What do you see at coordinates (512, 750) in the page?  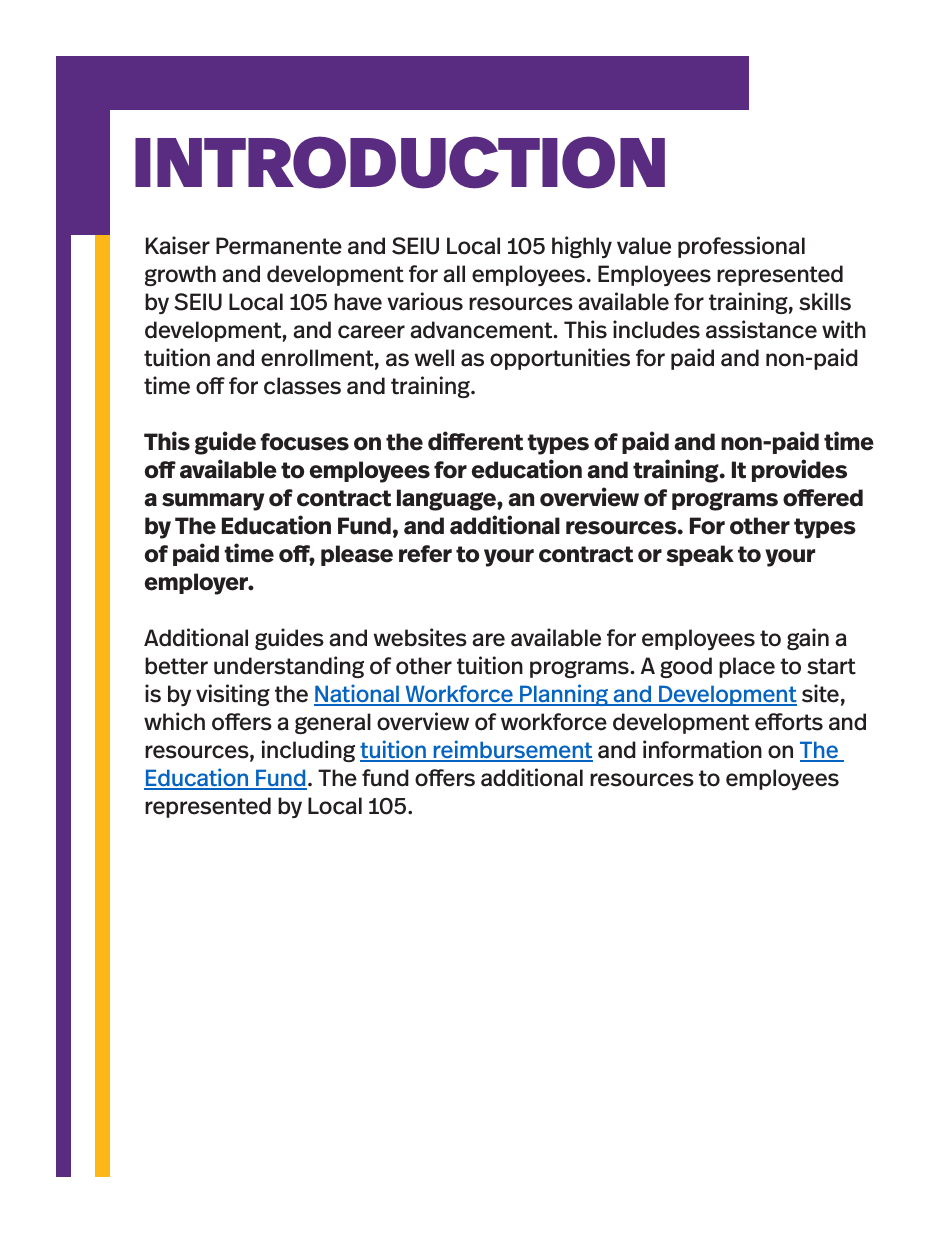 I see `reimbursement` at bounding box center [512, 750].
